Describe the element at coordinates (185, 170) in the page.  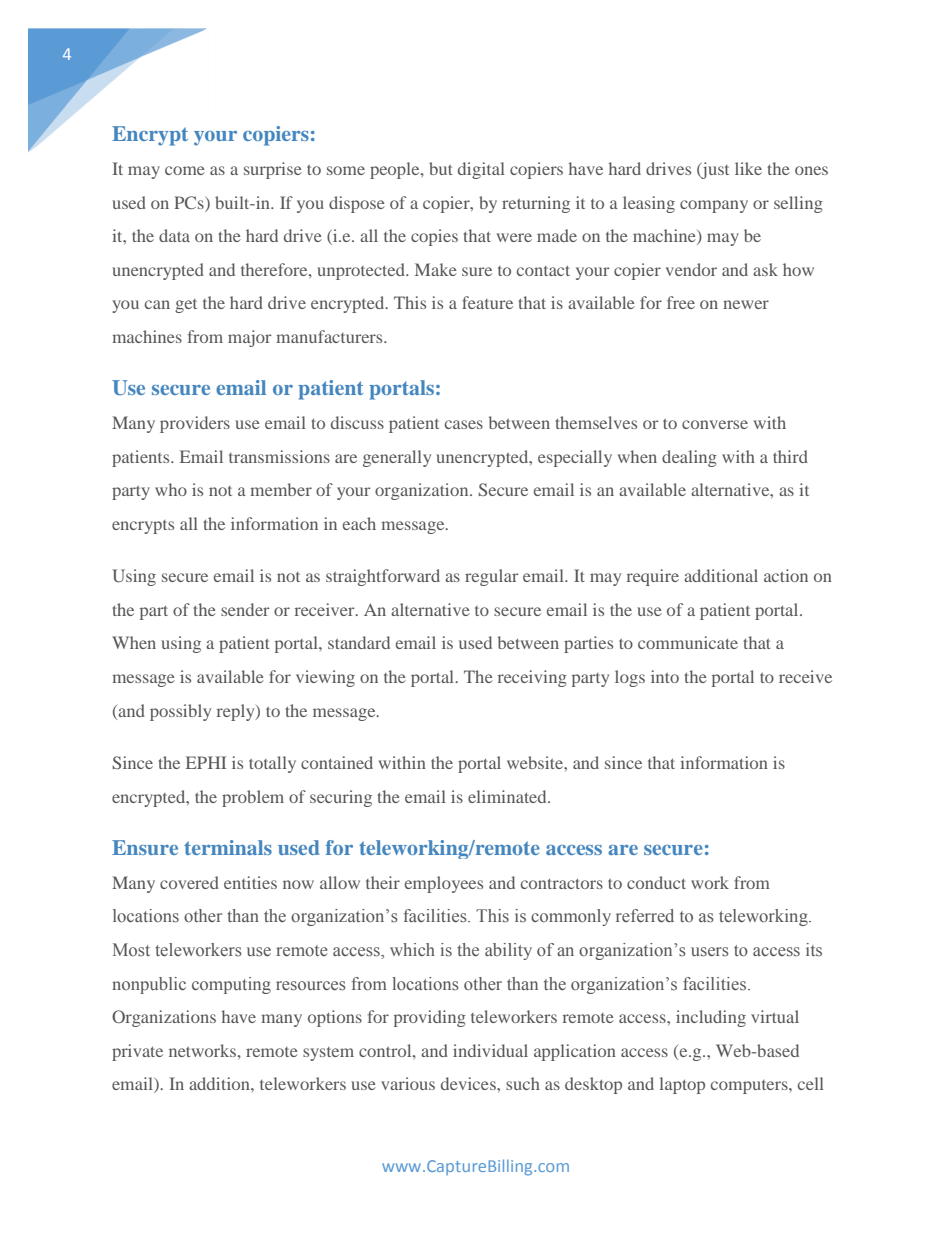
I see `come` at that location.
